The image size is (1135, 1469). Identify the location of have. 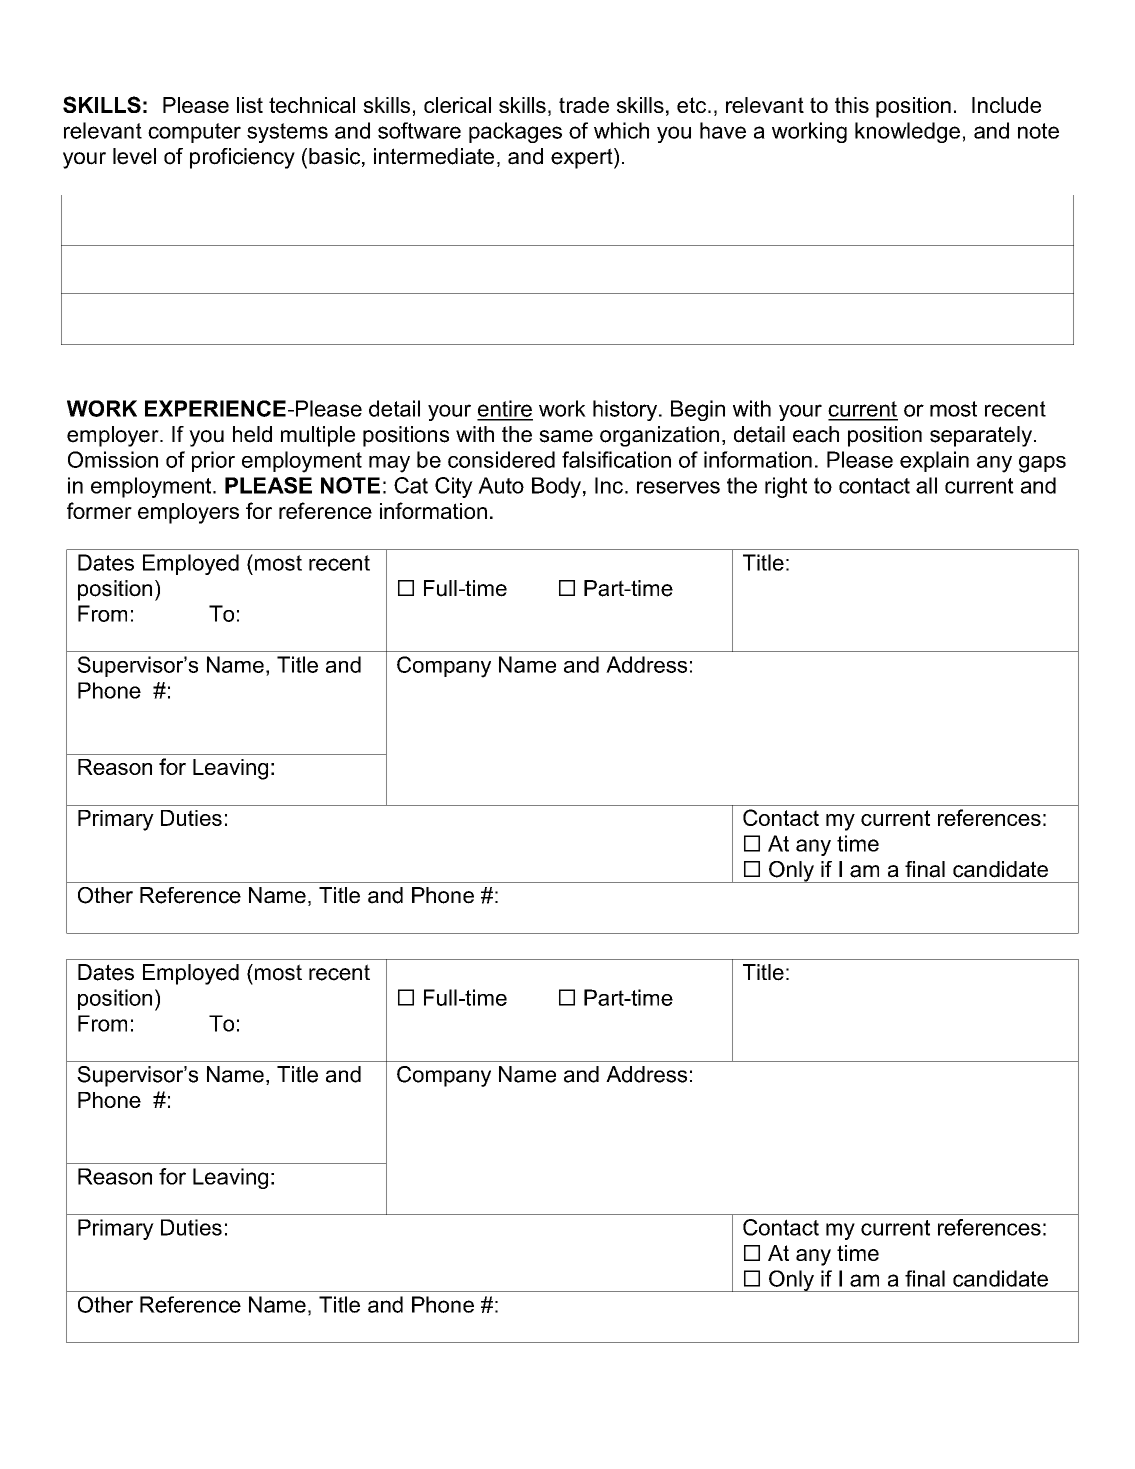
(723, 130).
